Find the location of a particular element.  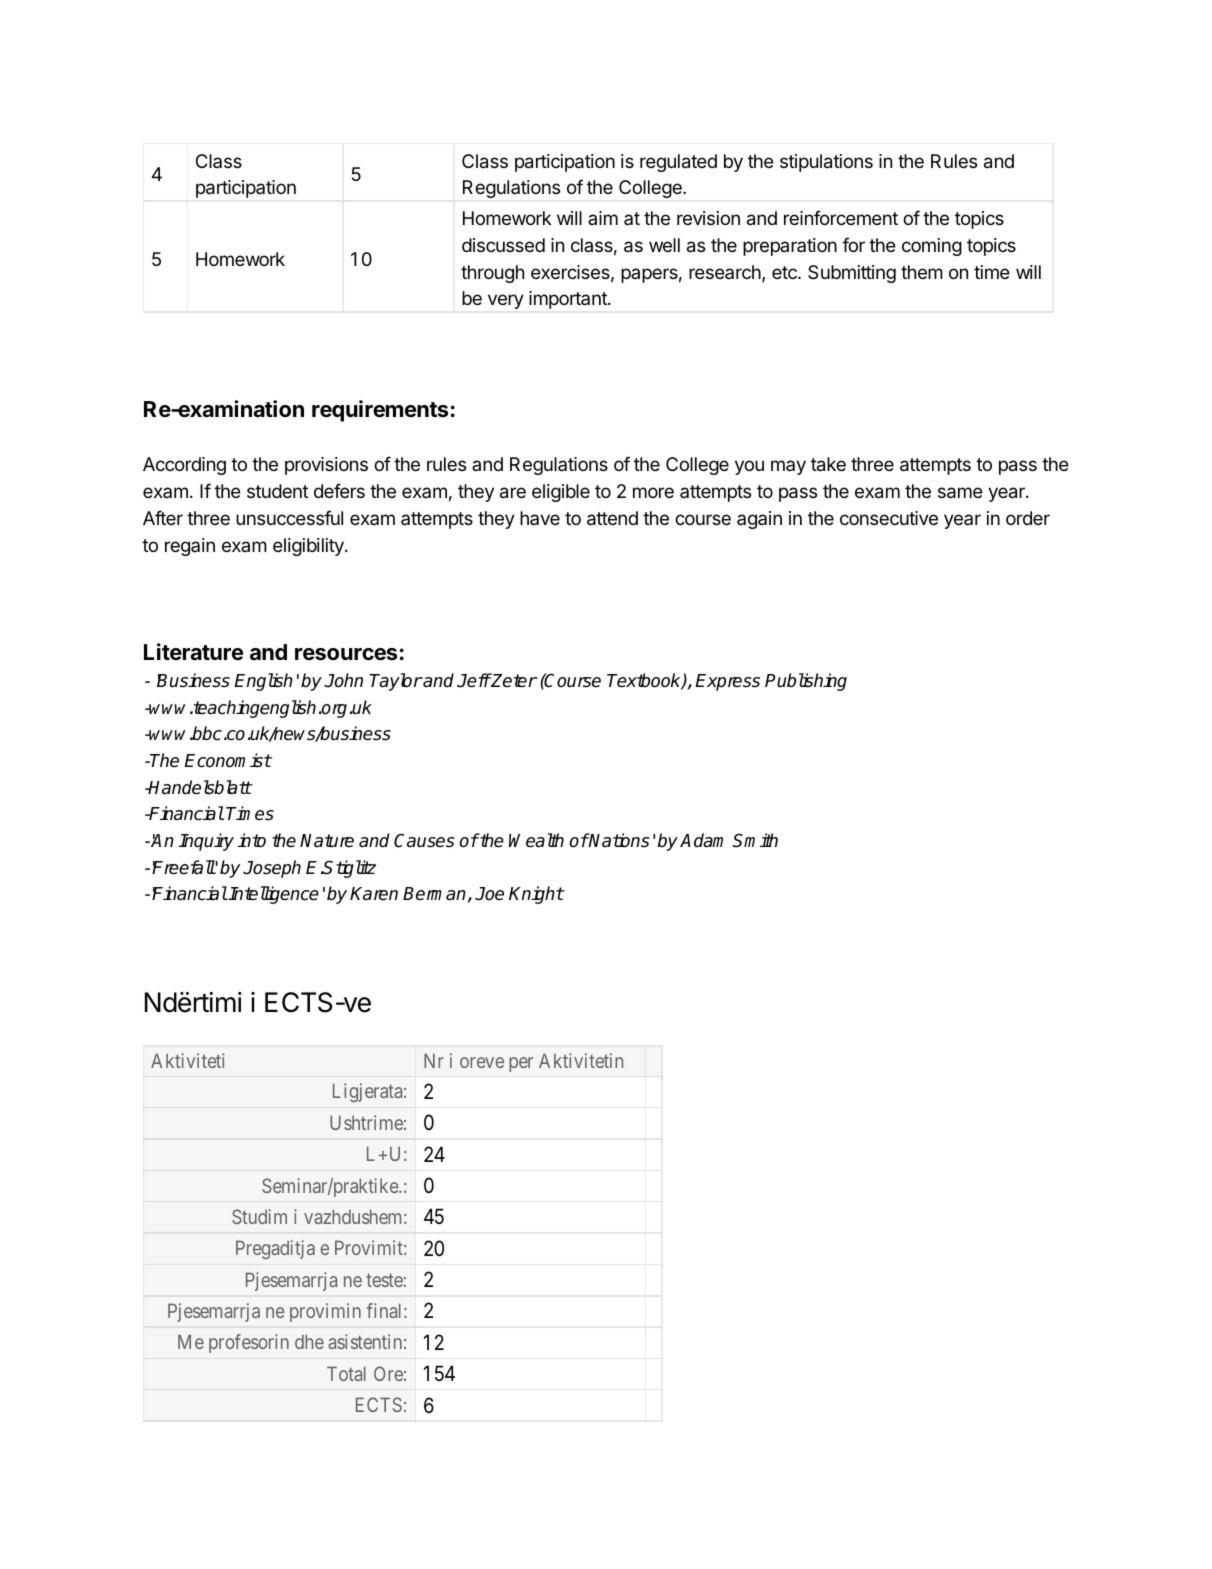

aim is located at coordinates (603, 218).
